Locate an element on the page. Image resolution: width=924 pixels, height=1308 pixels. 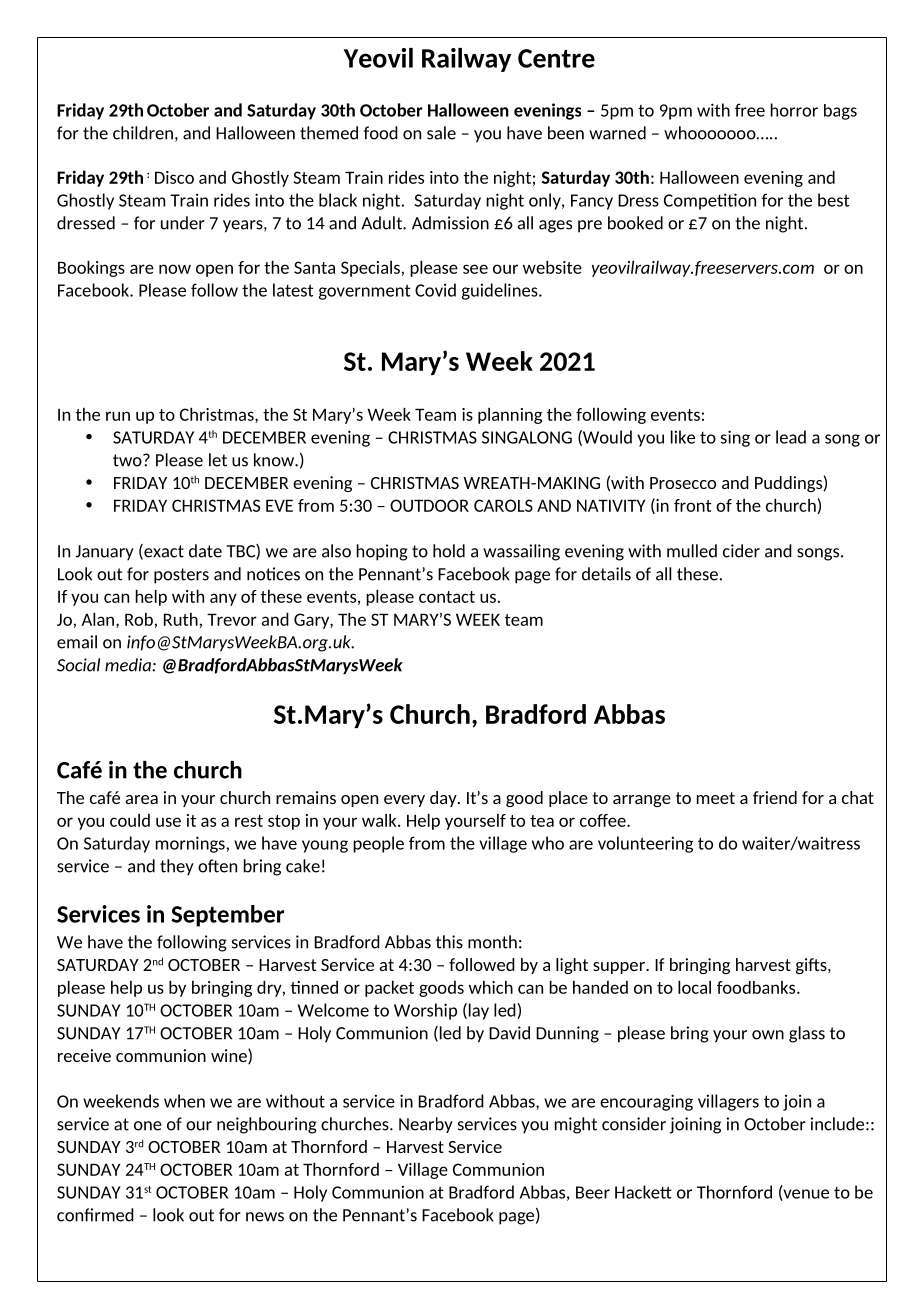
gifts is located at coordinates (812, 966).
